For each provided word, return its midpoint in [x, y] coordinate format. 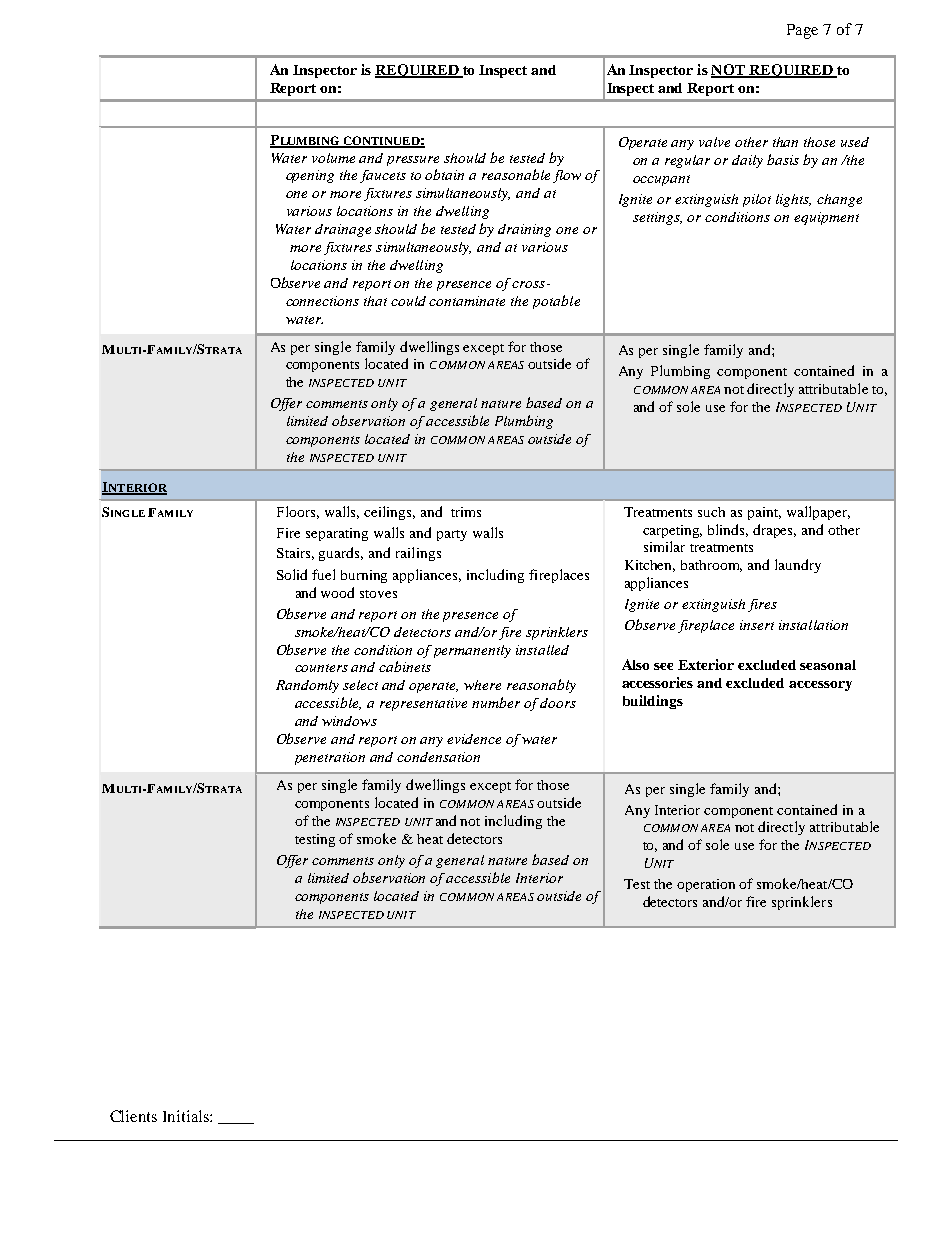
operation [706, 885]
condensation [438, 757]
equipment [826, 218]
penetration [330, 758]
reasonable [516, 174]
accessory [820, 686]
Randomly [307, 686]
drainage [343, 230]
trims [466, 512]
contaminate [467, 301]
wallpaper [818, 513]
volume [333, 158]
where [482, 685]
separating [337, 534]
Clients [133, 1116]
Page [802, 31]
